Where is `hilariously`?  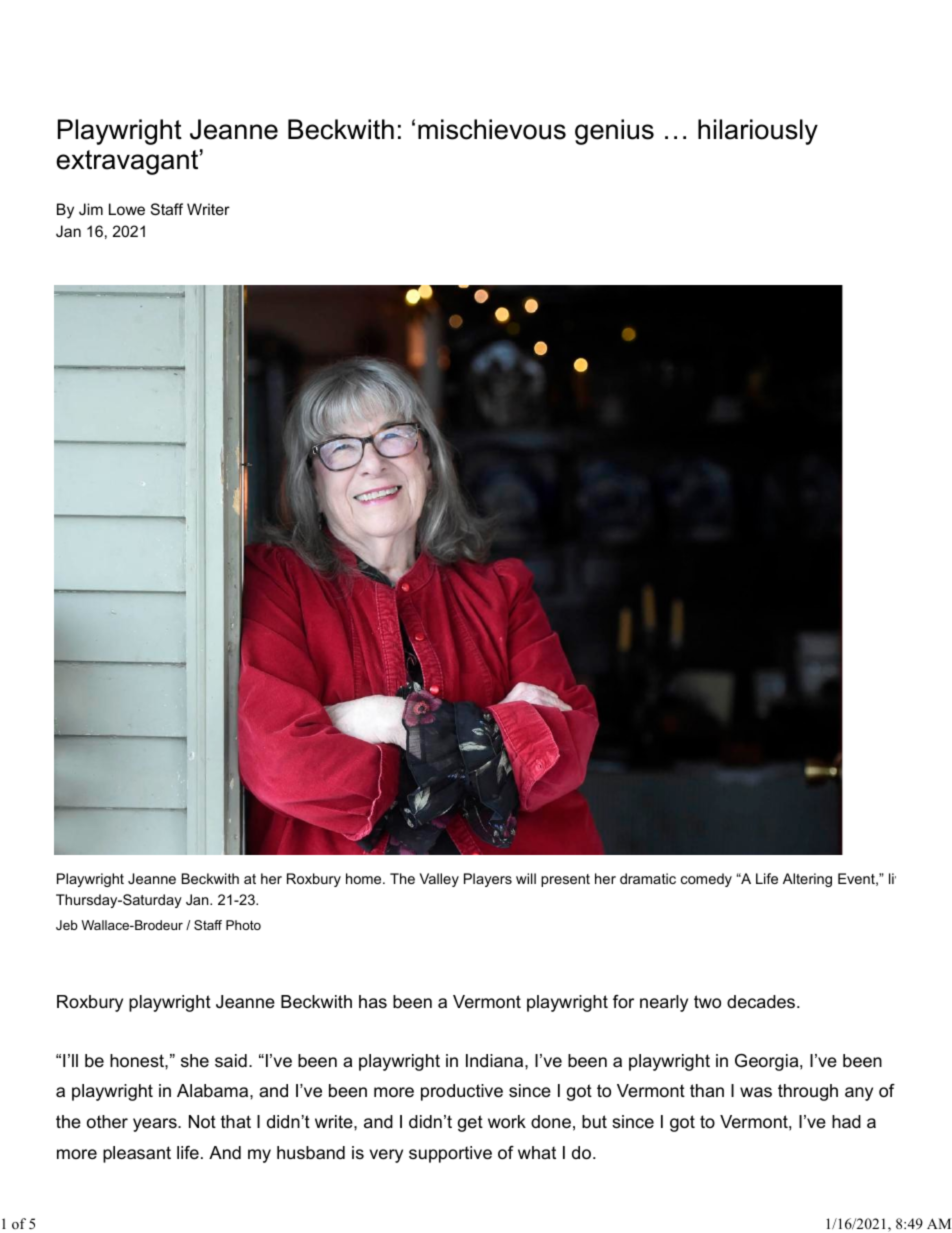
hilariously is located at coordinates (758, 132).
